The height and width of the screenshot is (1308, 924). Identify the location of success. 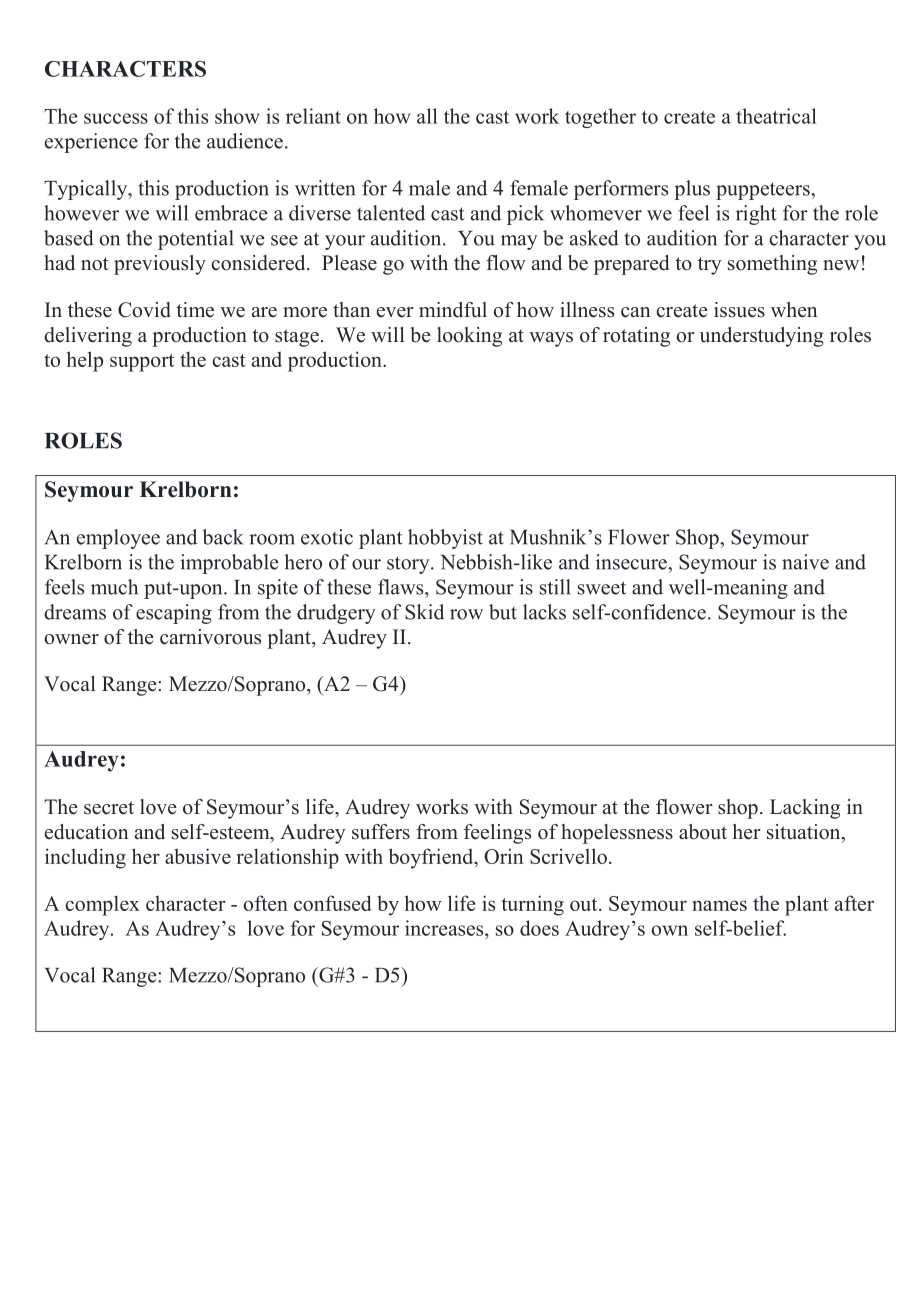
(116, 118).
